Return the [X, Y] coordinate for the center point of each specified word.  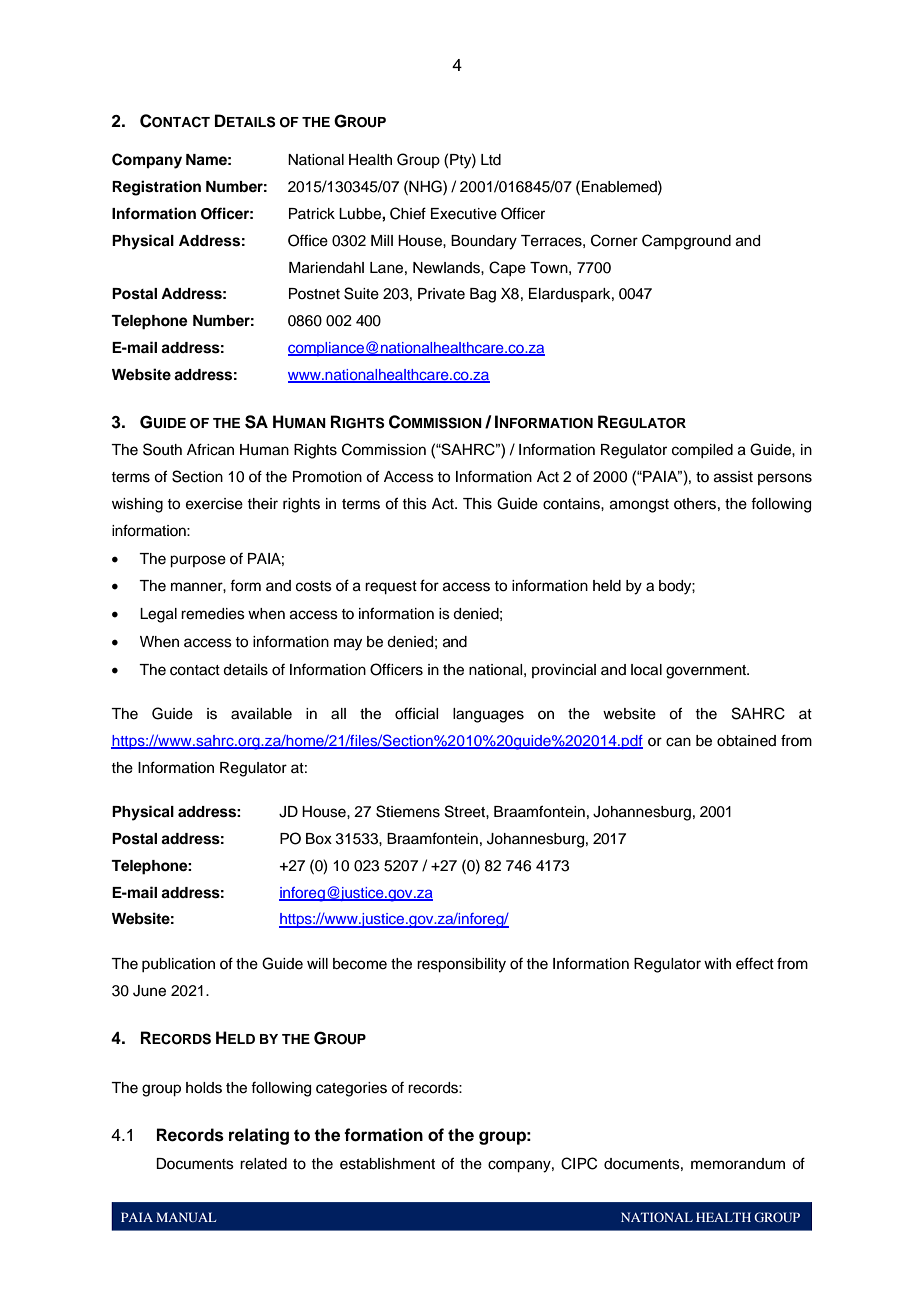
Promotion [327, 477]
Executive [464, 214]
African [210, 449]
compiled [702, 451]
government [707, 672]
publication [178, 965]
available [261, 714]
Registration [156, 188]
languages [488, 715]
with [717, 963]
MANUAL [186, 1217]
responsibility [461, 965]
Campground [686, 242]
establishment [387, 1164]
